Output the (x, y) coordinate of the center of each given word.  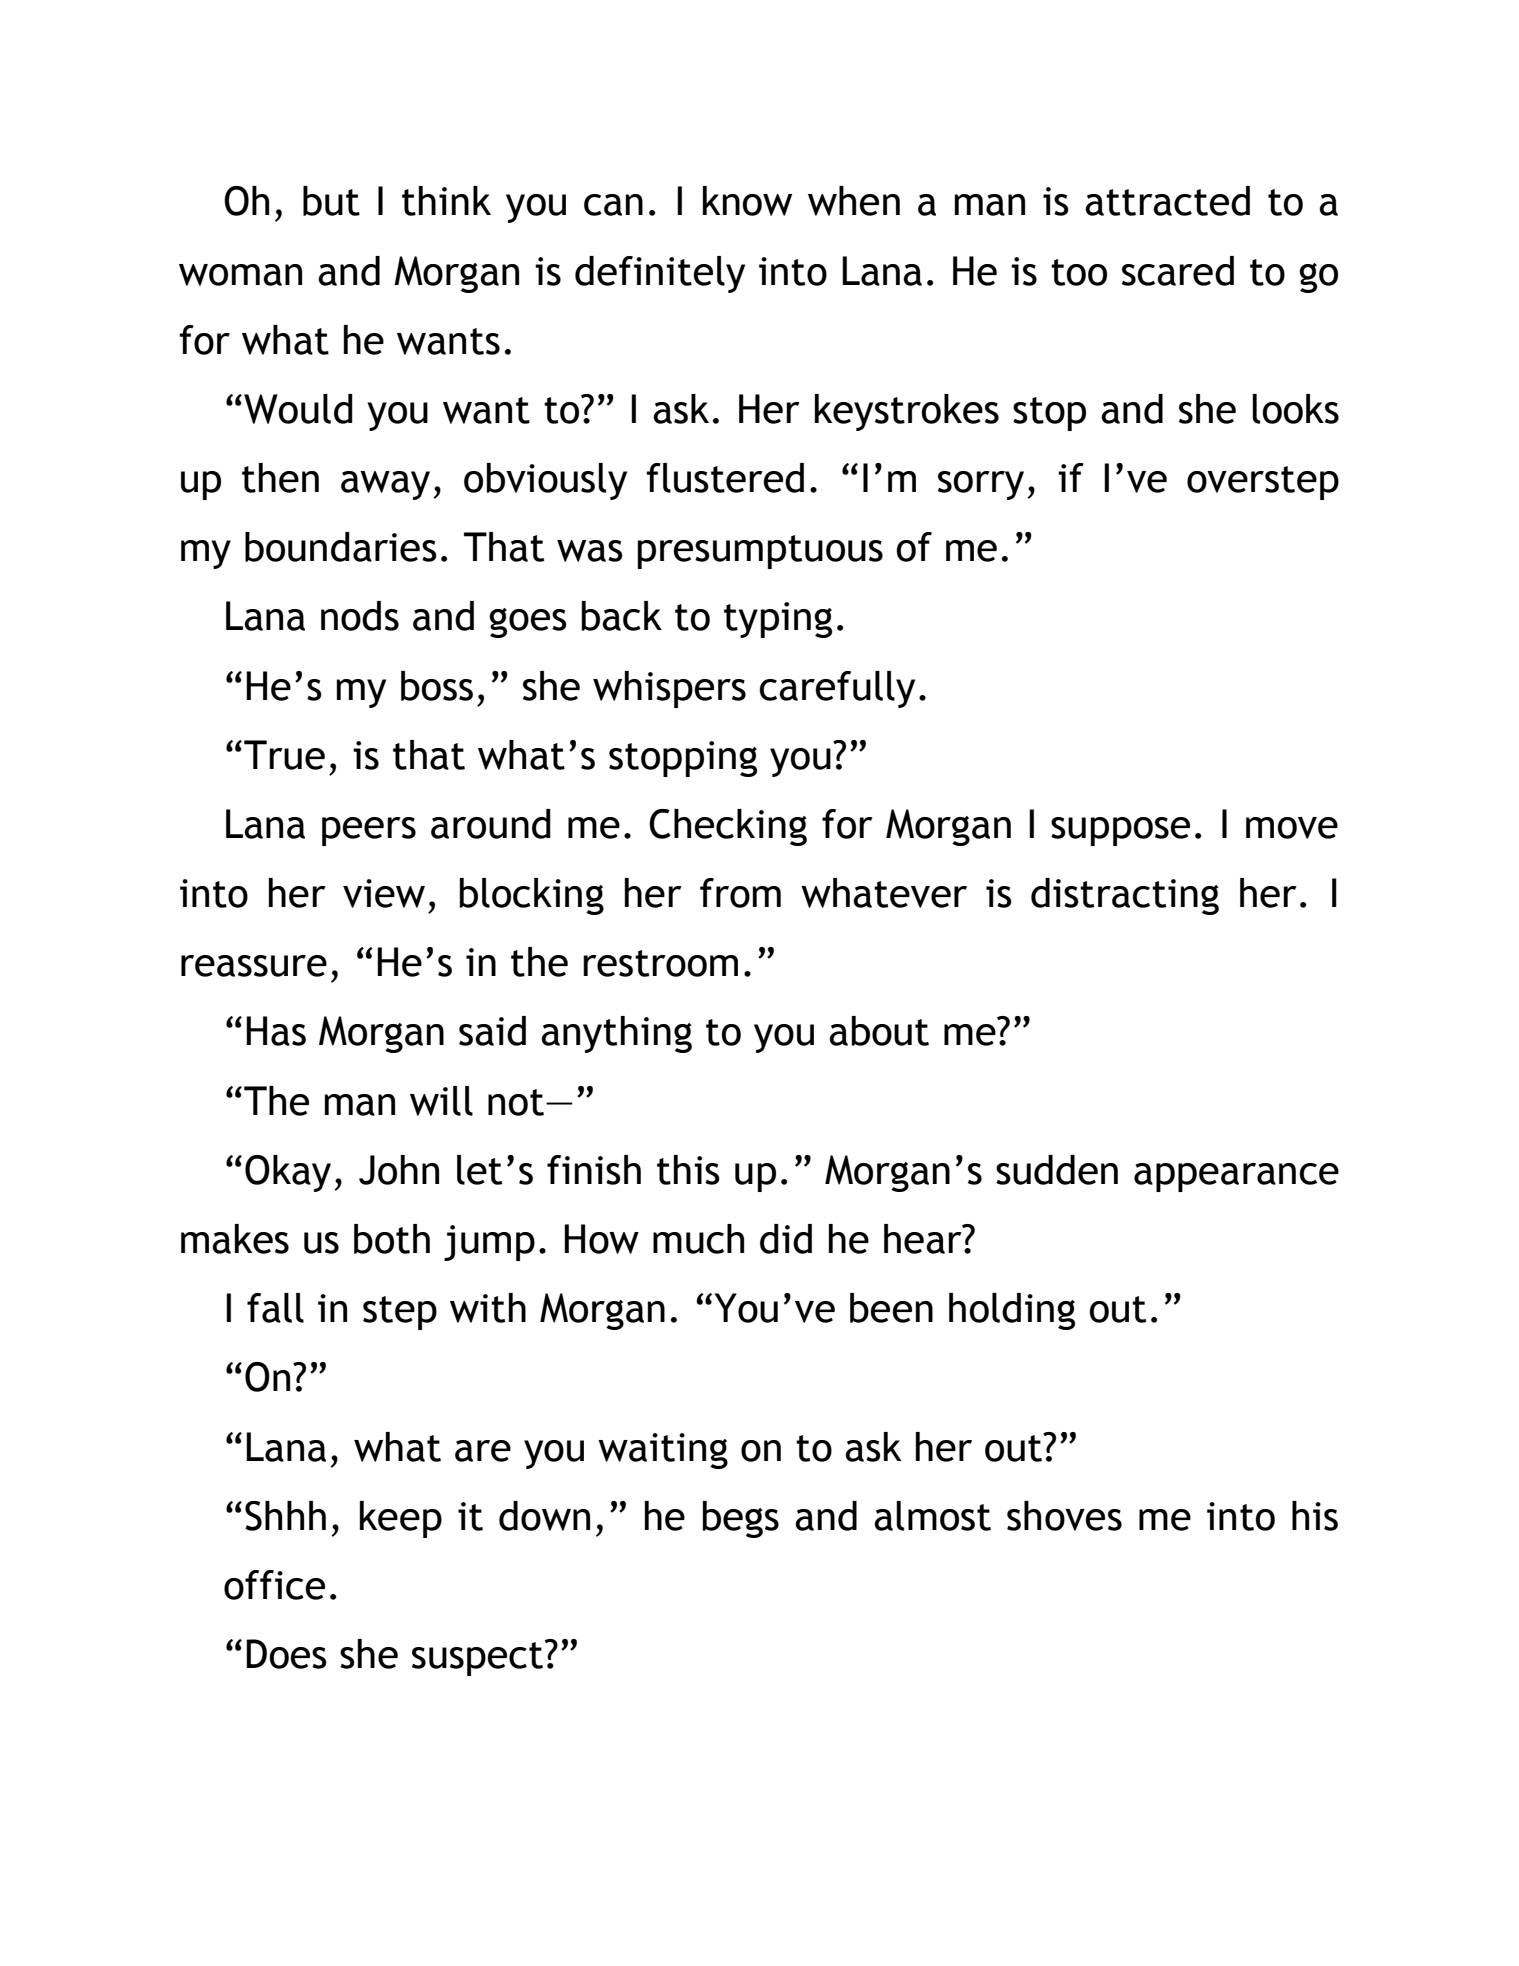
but (331, 201)
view (384, 893)
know (747, 201)
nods (360, 616)
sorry (981, 485)
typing (778, 620)
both (392, 1239)
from (740, 893)
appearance (1236, 1177)
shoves (1064, 1516)
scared (1178, 271)
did (786, 1239)
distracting (1125, 896)
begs (741, 1519)
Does (286, 1654)
